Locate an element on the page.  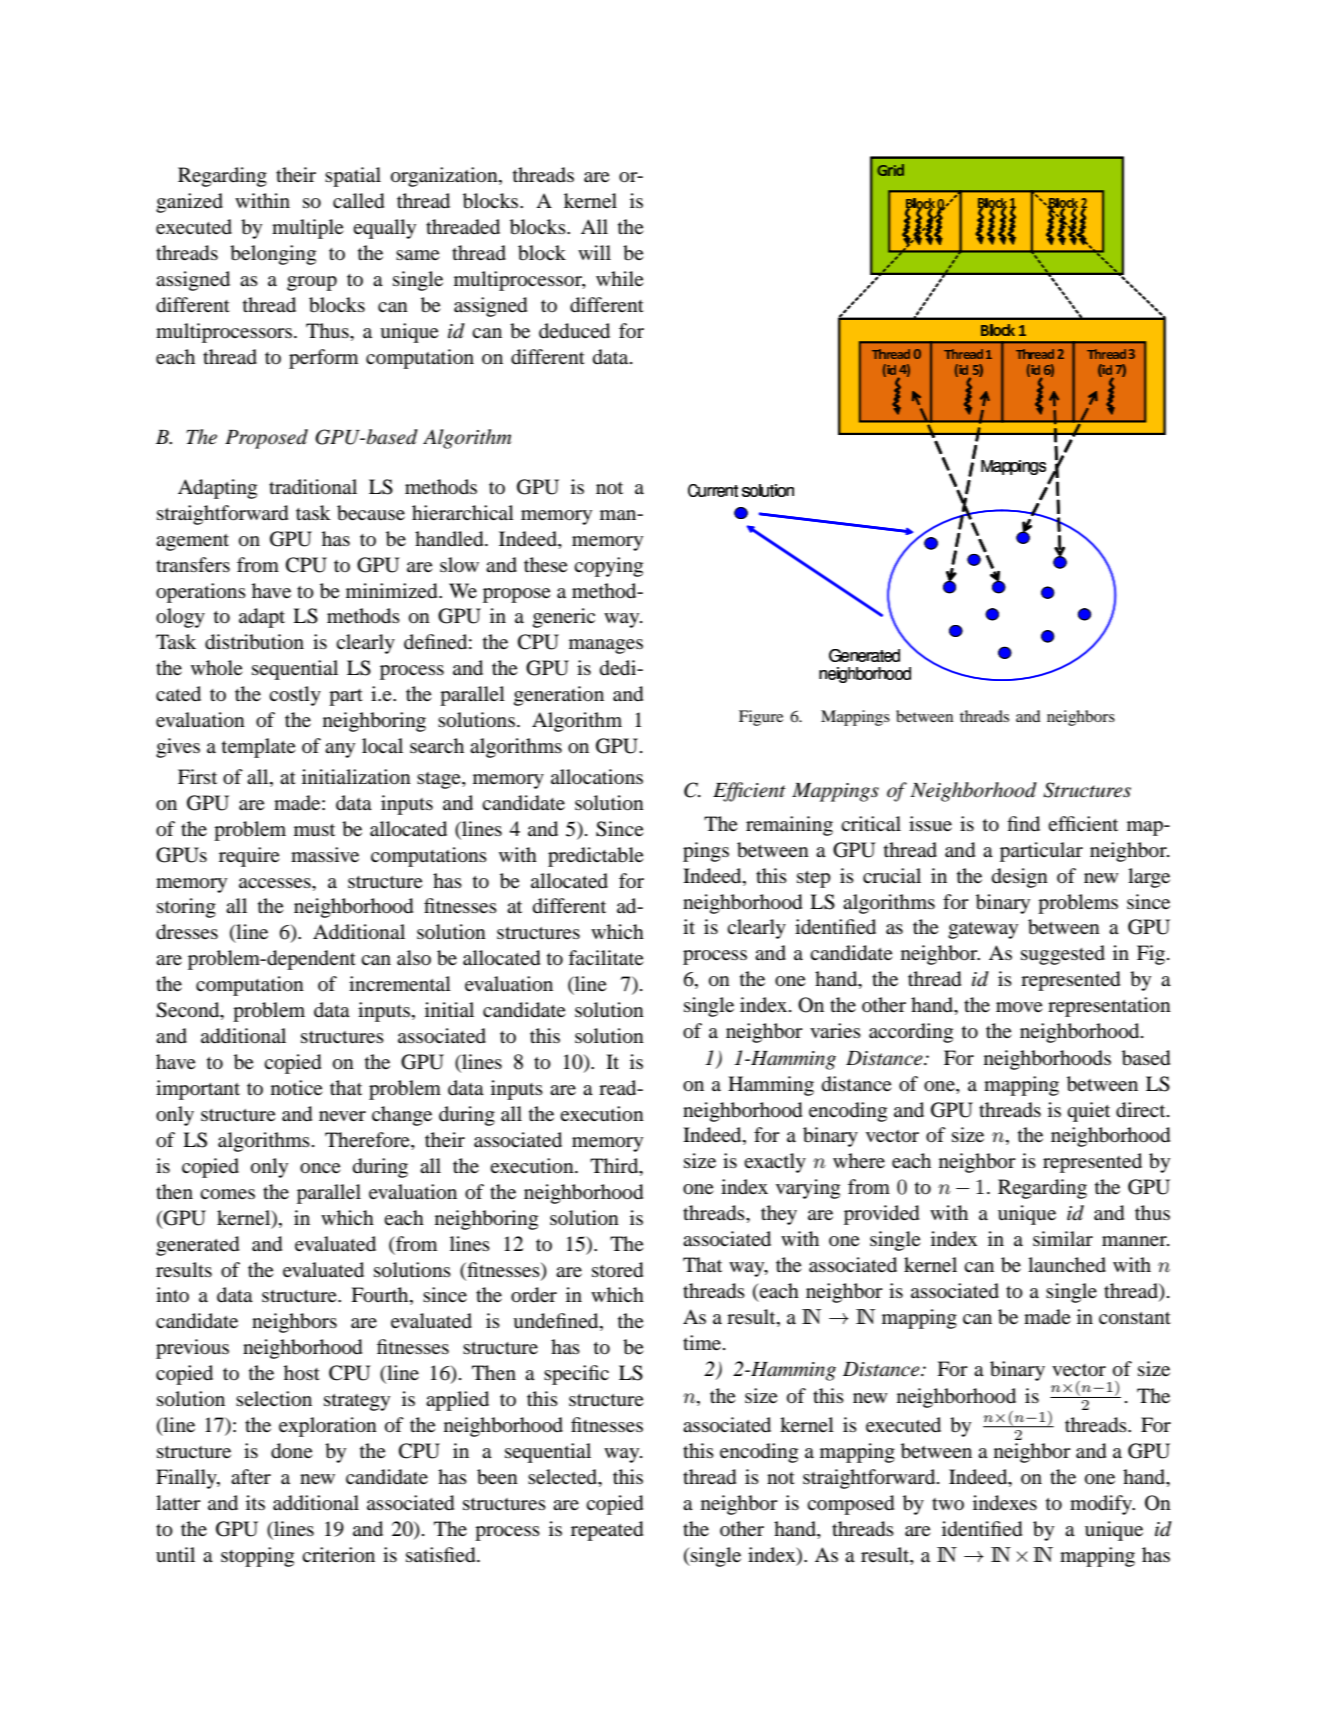
multiple is located at coordinates (308, 229).
